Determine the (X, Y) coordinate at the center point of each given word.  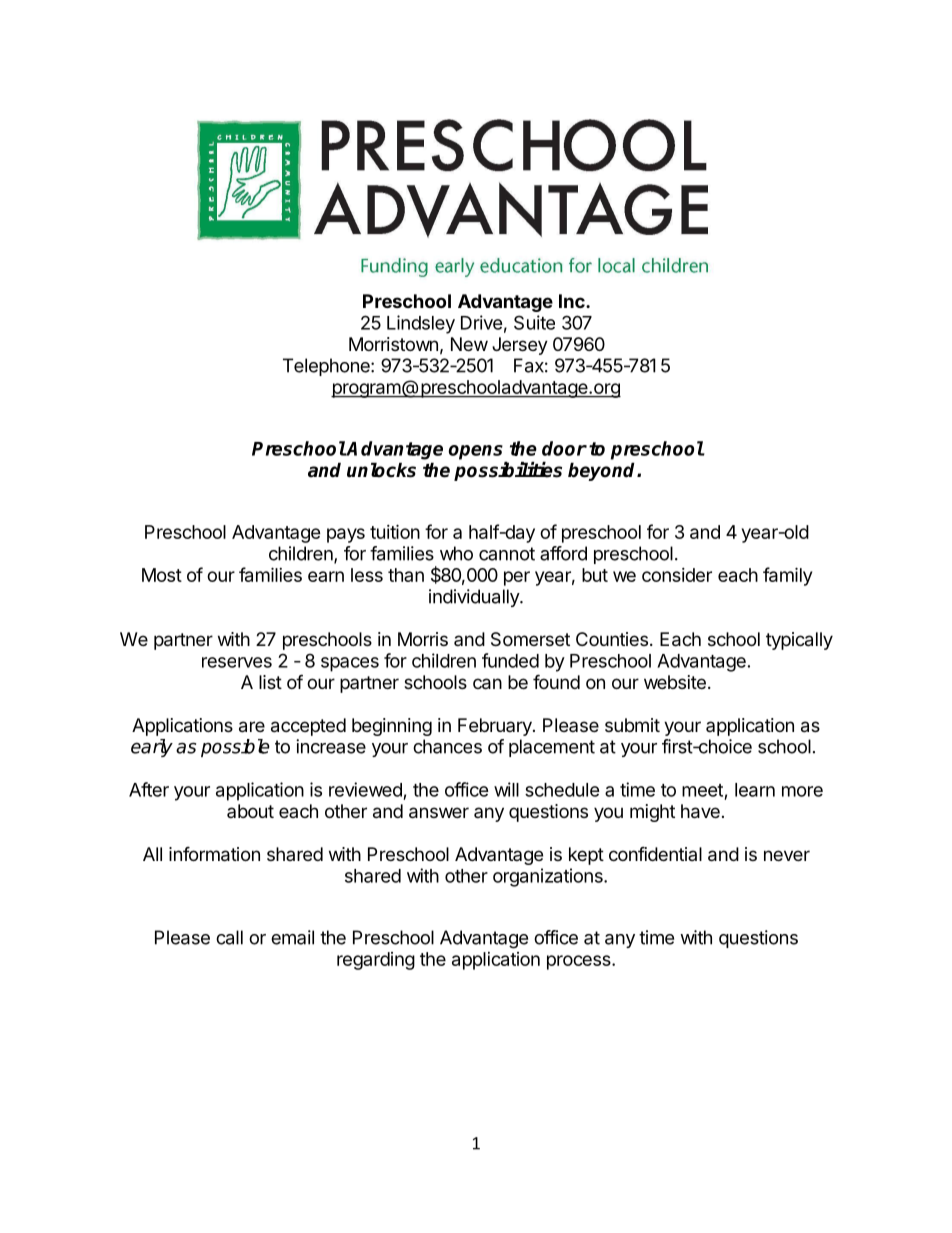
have (700, 811)
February (496, 727)
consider (677, 575)
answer (439, 813)
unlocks (381, 470)
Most (162, 575)
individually (475, 598)
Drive (482, 322)
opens (476, 452)
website (675, 682)
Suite (534, 322)
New (469, 344)
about (250, 811)
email (292, 937)
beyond (603, 471)
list (270, 682)
